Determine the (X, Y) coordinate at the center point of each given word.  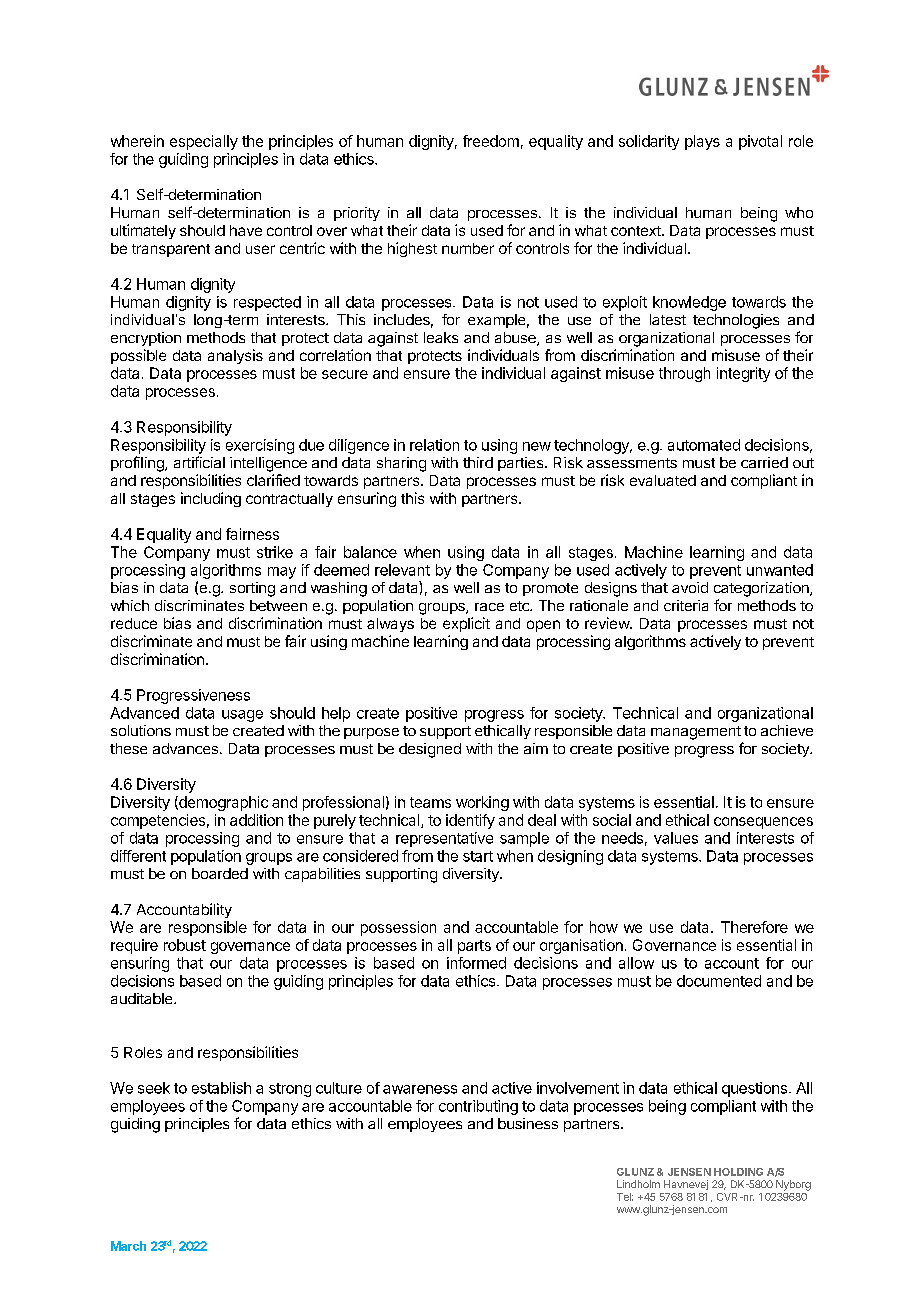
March (128, 1246)
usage (242, 716)
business (528, 1123)
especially (204, 142)
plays (702, 142)
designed (430, 750)
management (696, 733)
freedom (491, 141)
